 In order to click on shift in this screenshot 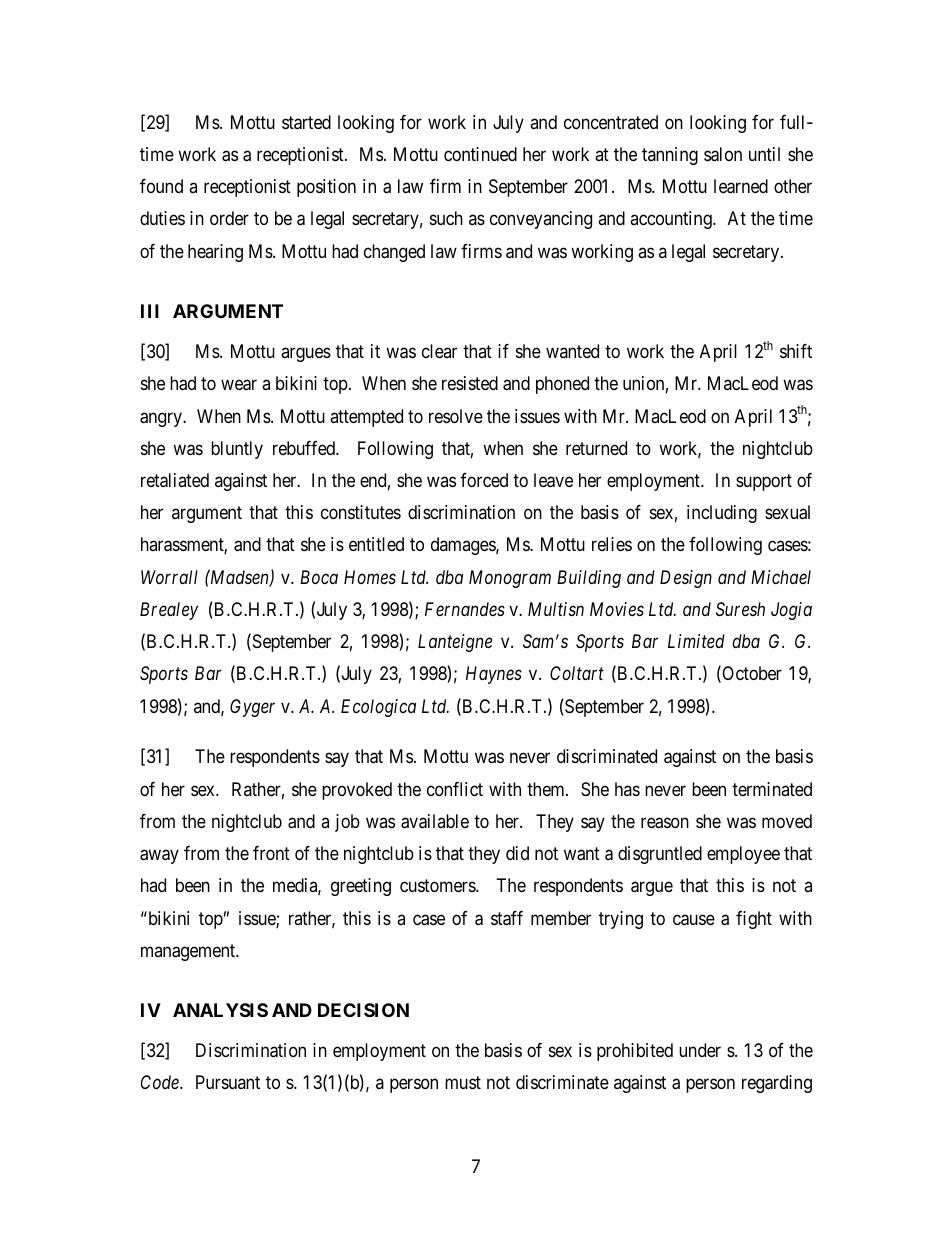, I will do `click(796, 351)`.
